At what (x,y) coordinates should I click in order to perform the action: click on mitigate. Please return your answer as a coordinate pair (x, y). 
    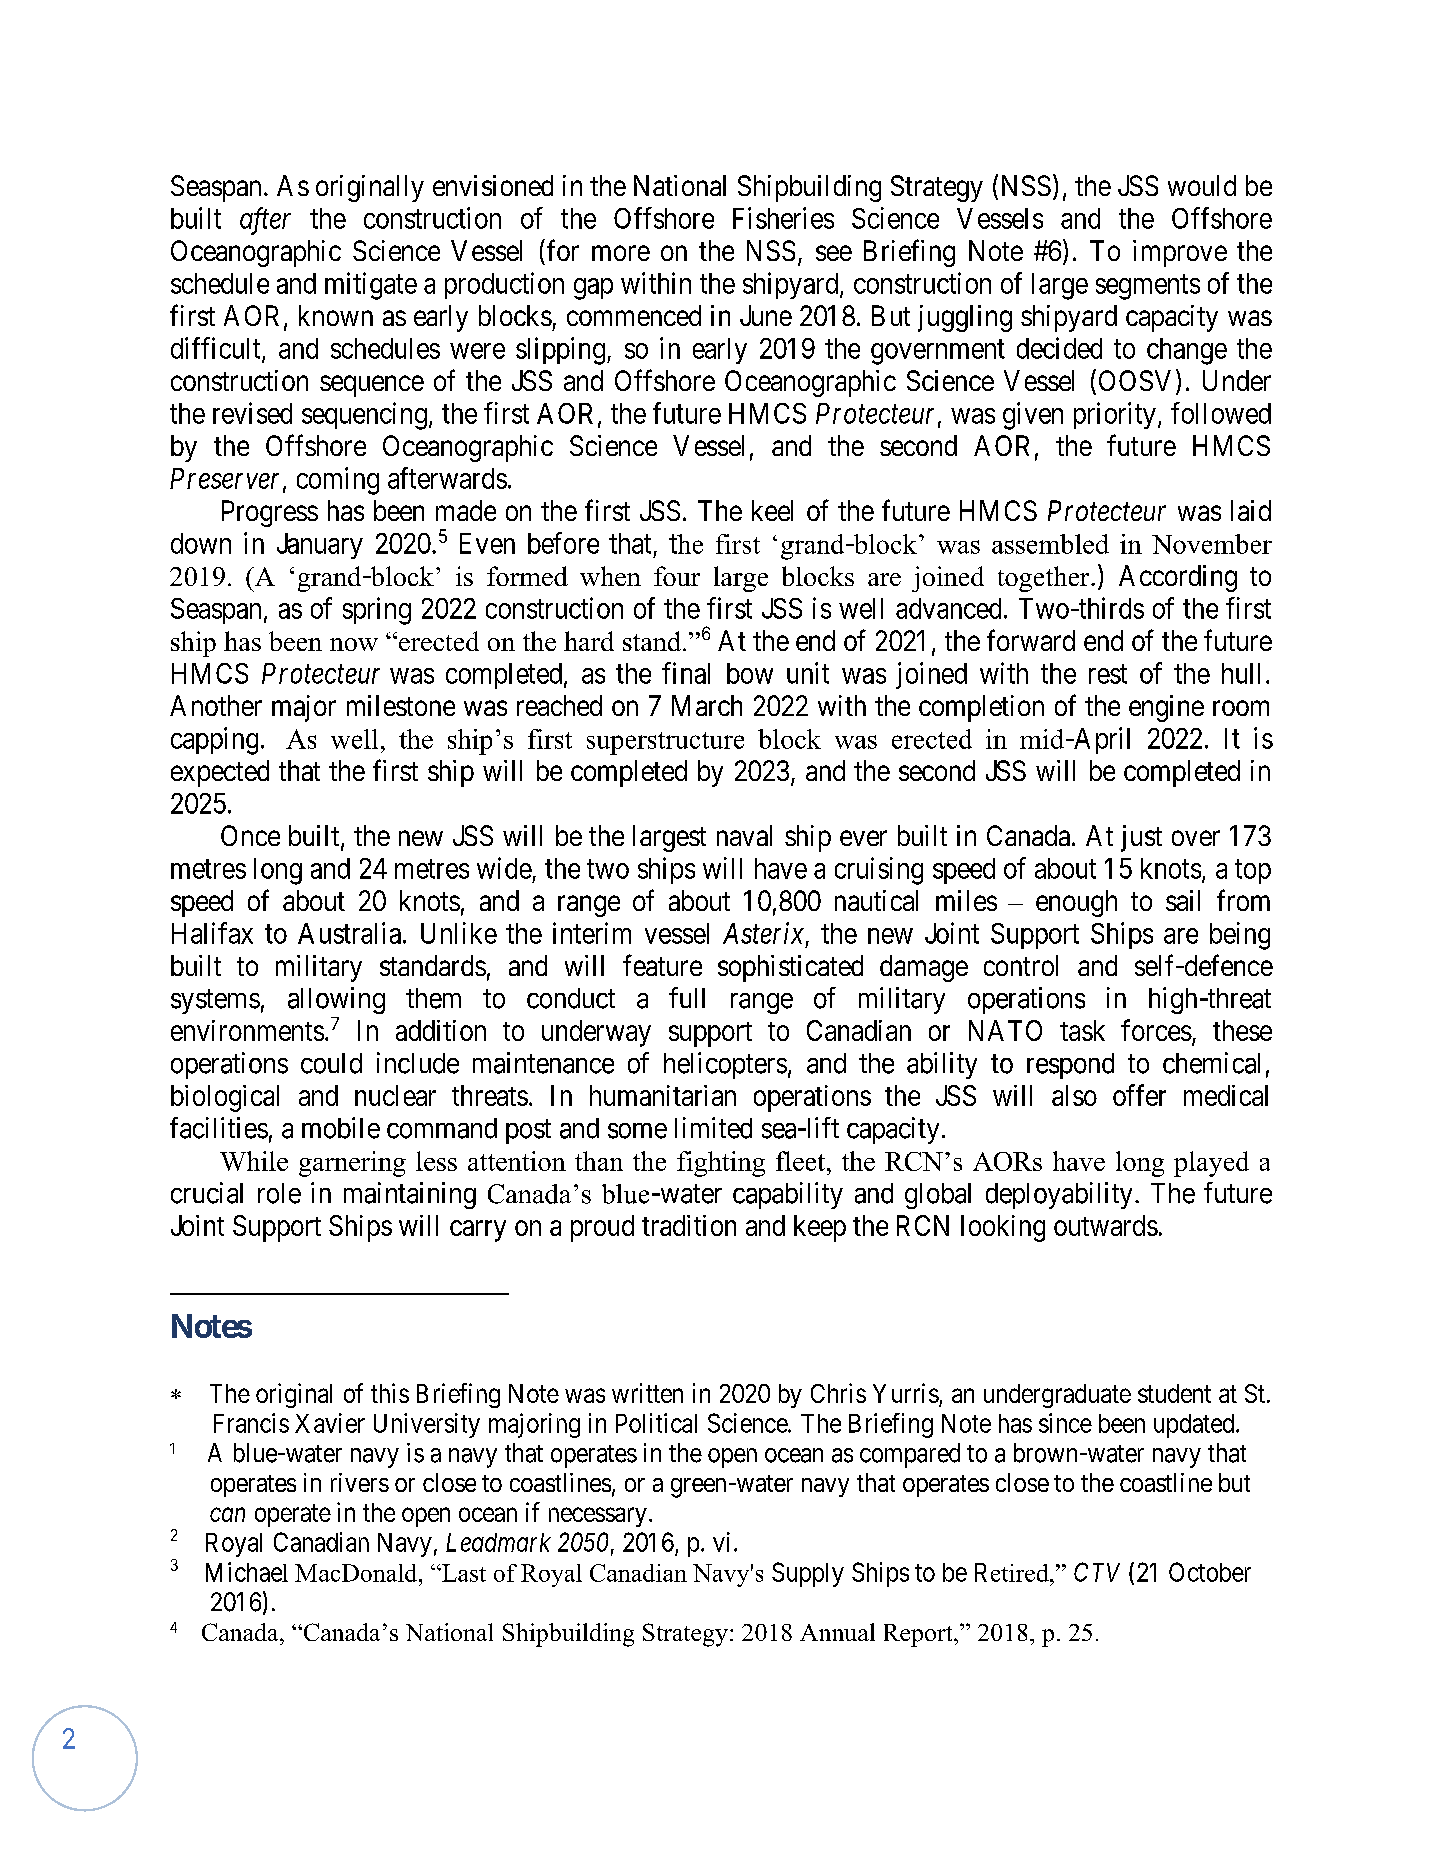
    Looking at the image, I should click on (371, 286).
